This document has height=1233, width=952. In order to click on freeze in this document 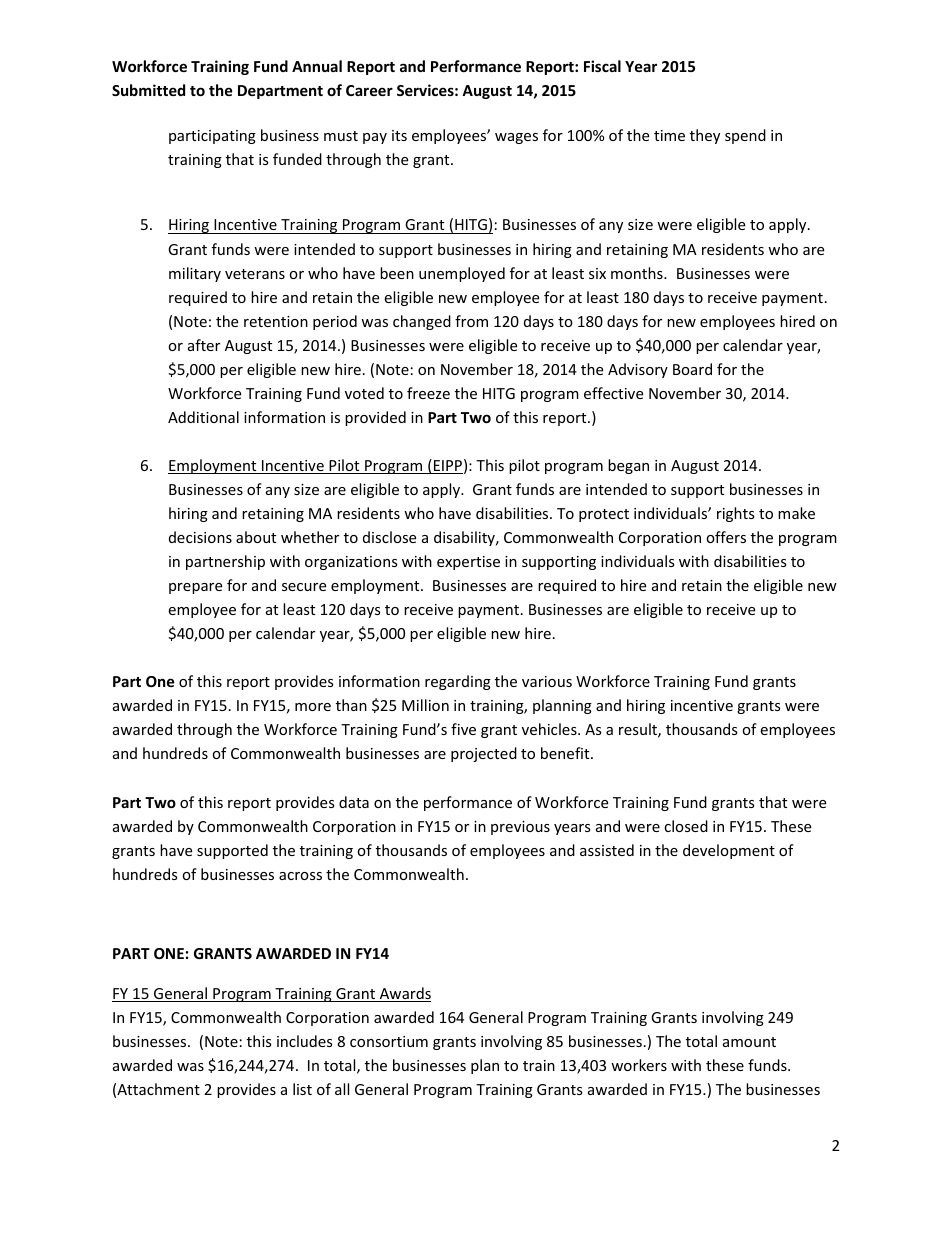, I will do `click(428, 393)`.
